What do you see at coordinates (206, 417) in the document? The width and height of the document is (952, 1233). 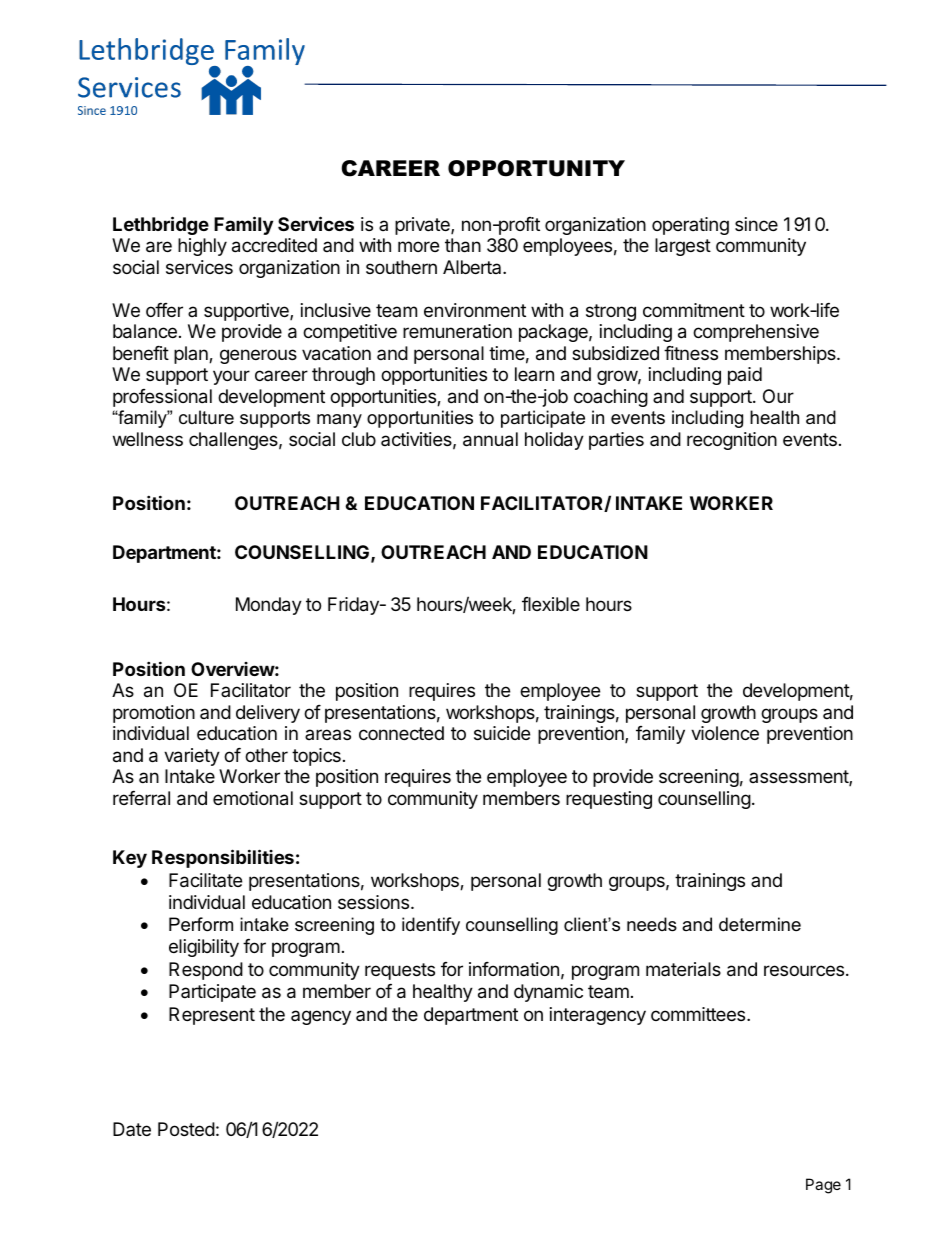 I see `culture` at bounding box center [206, 417].
